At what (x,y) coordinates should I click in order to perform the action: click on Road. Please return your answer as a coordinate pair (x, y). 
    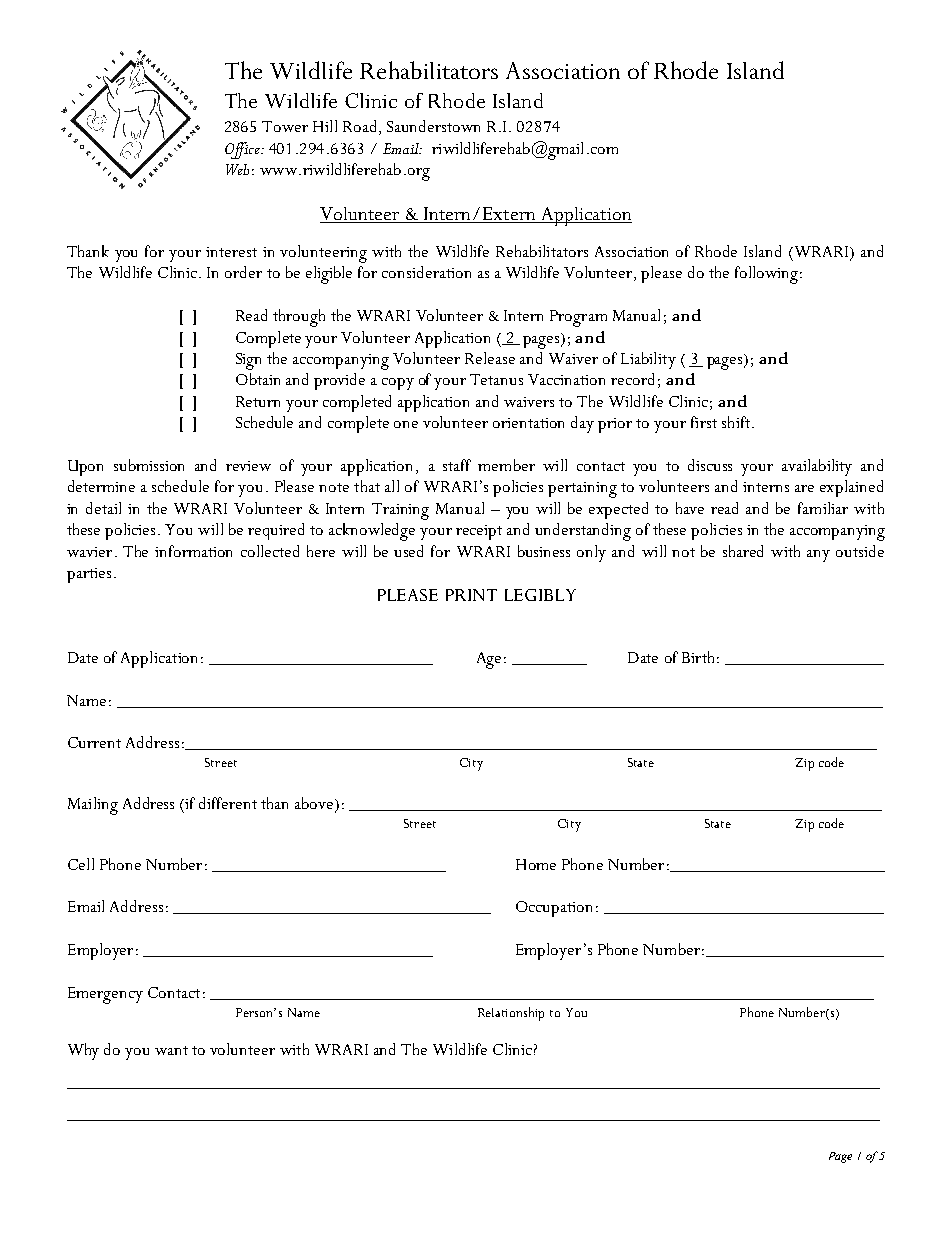
    Looking at the image, I should click on (361, 127).
